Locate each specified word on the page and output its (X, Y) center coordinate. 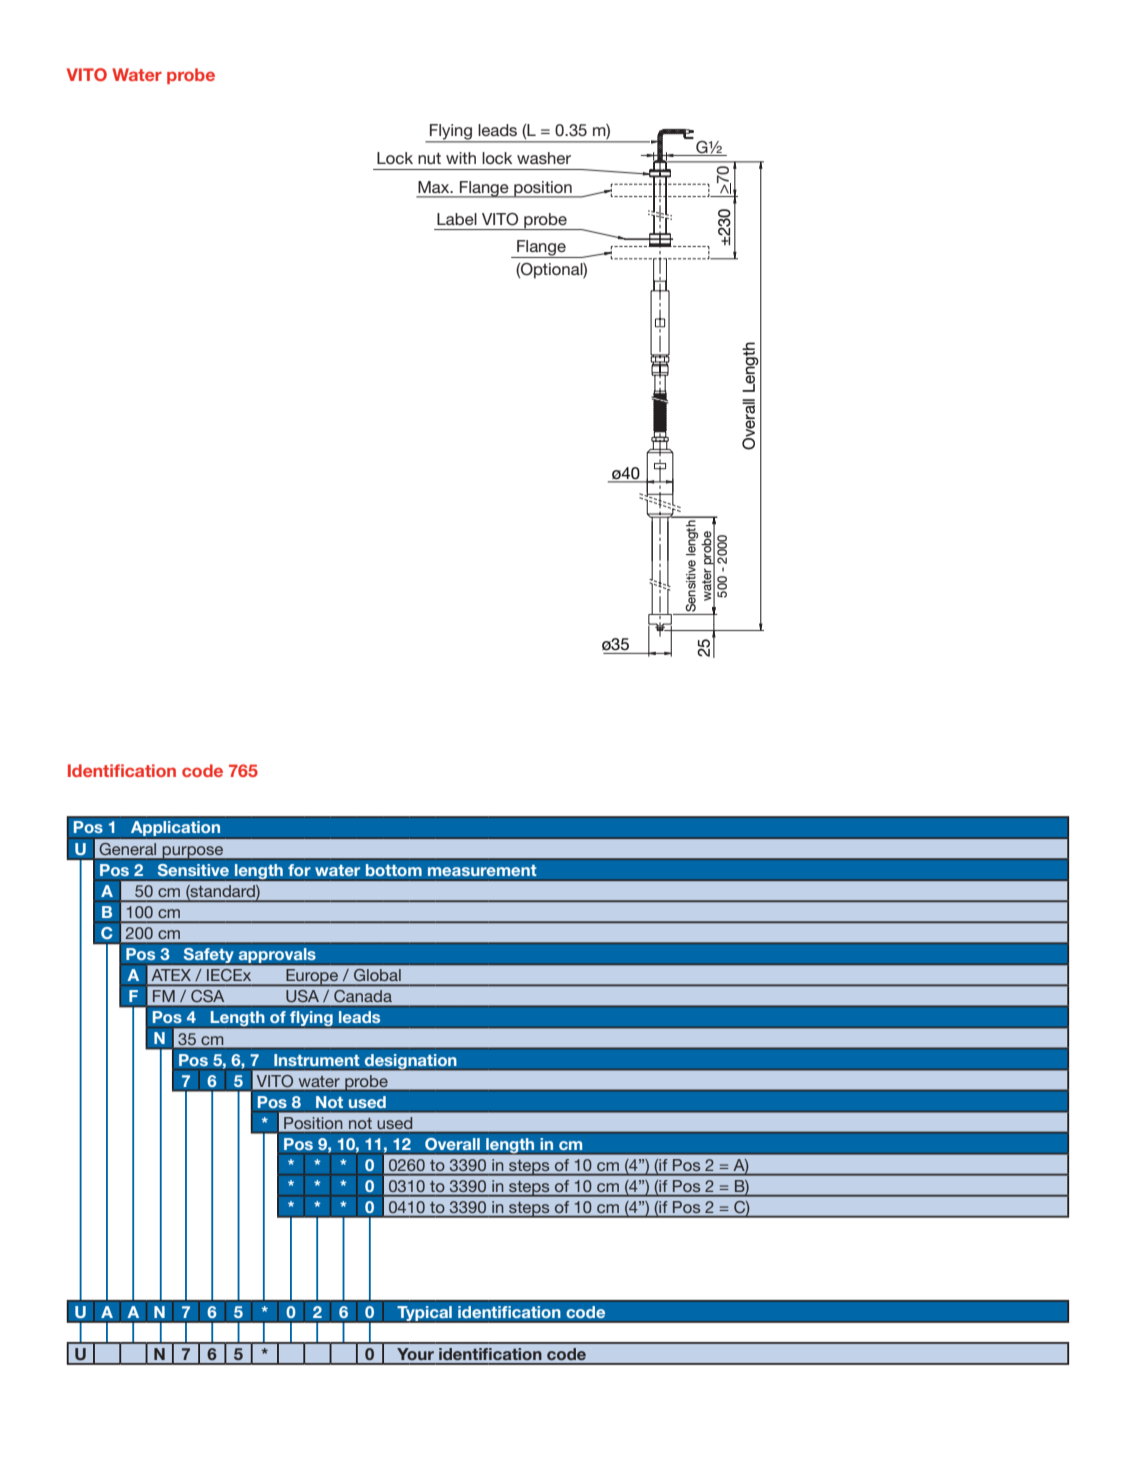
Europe (312, 978)
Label (457, 219)
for (299, 870)
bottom (394, 870)
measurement (482, 870)
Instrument (317, 1060)
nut (429, 158)
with (461, 158)
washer (544, 158)
